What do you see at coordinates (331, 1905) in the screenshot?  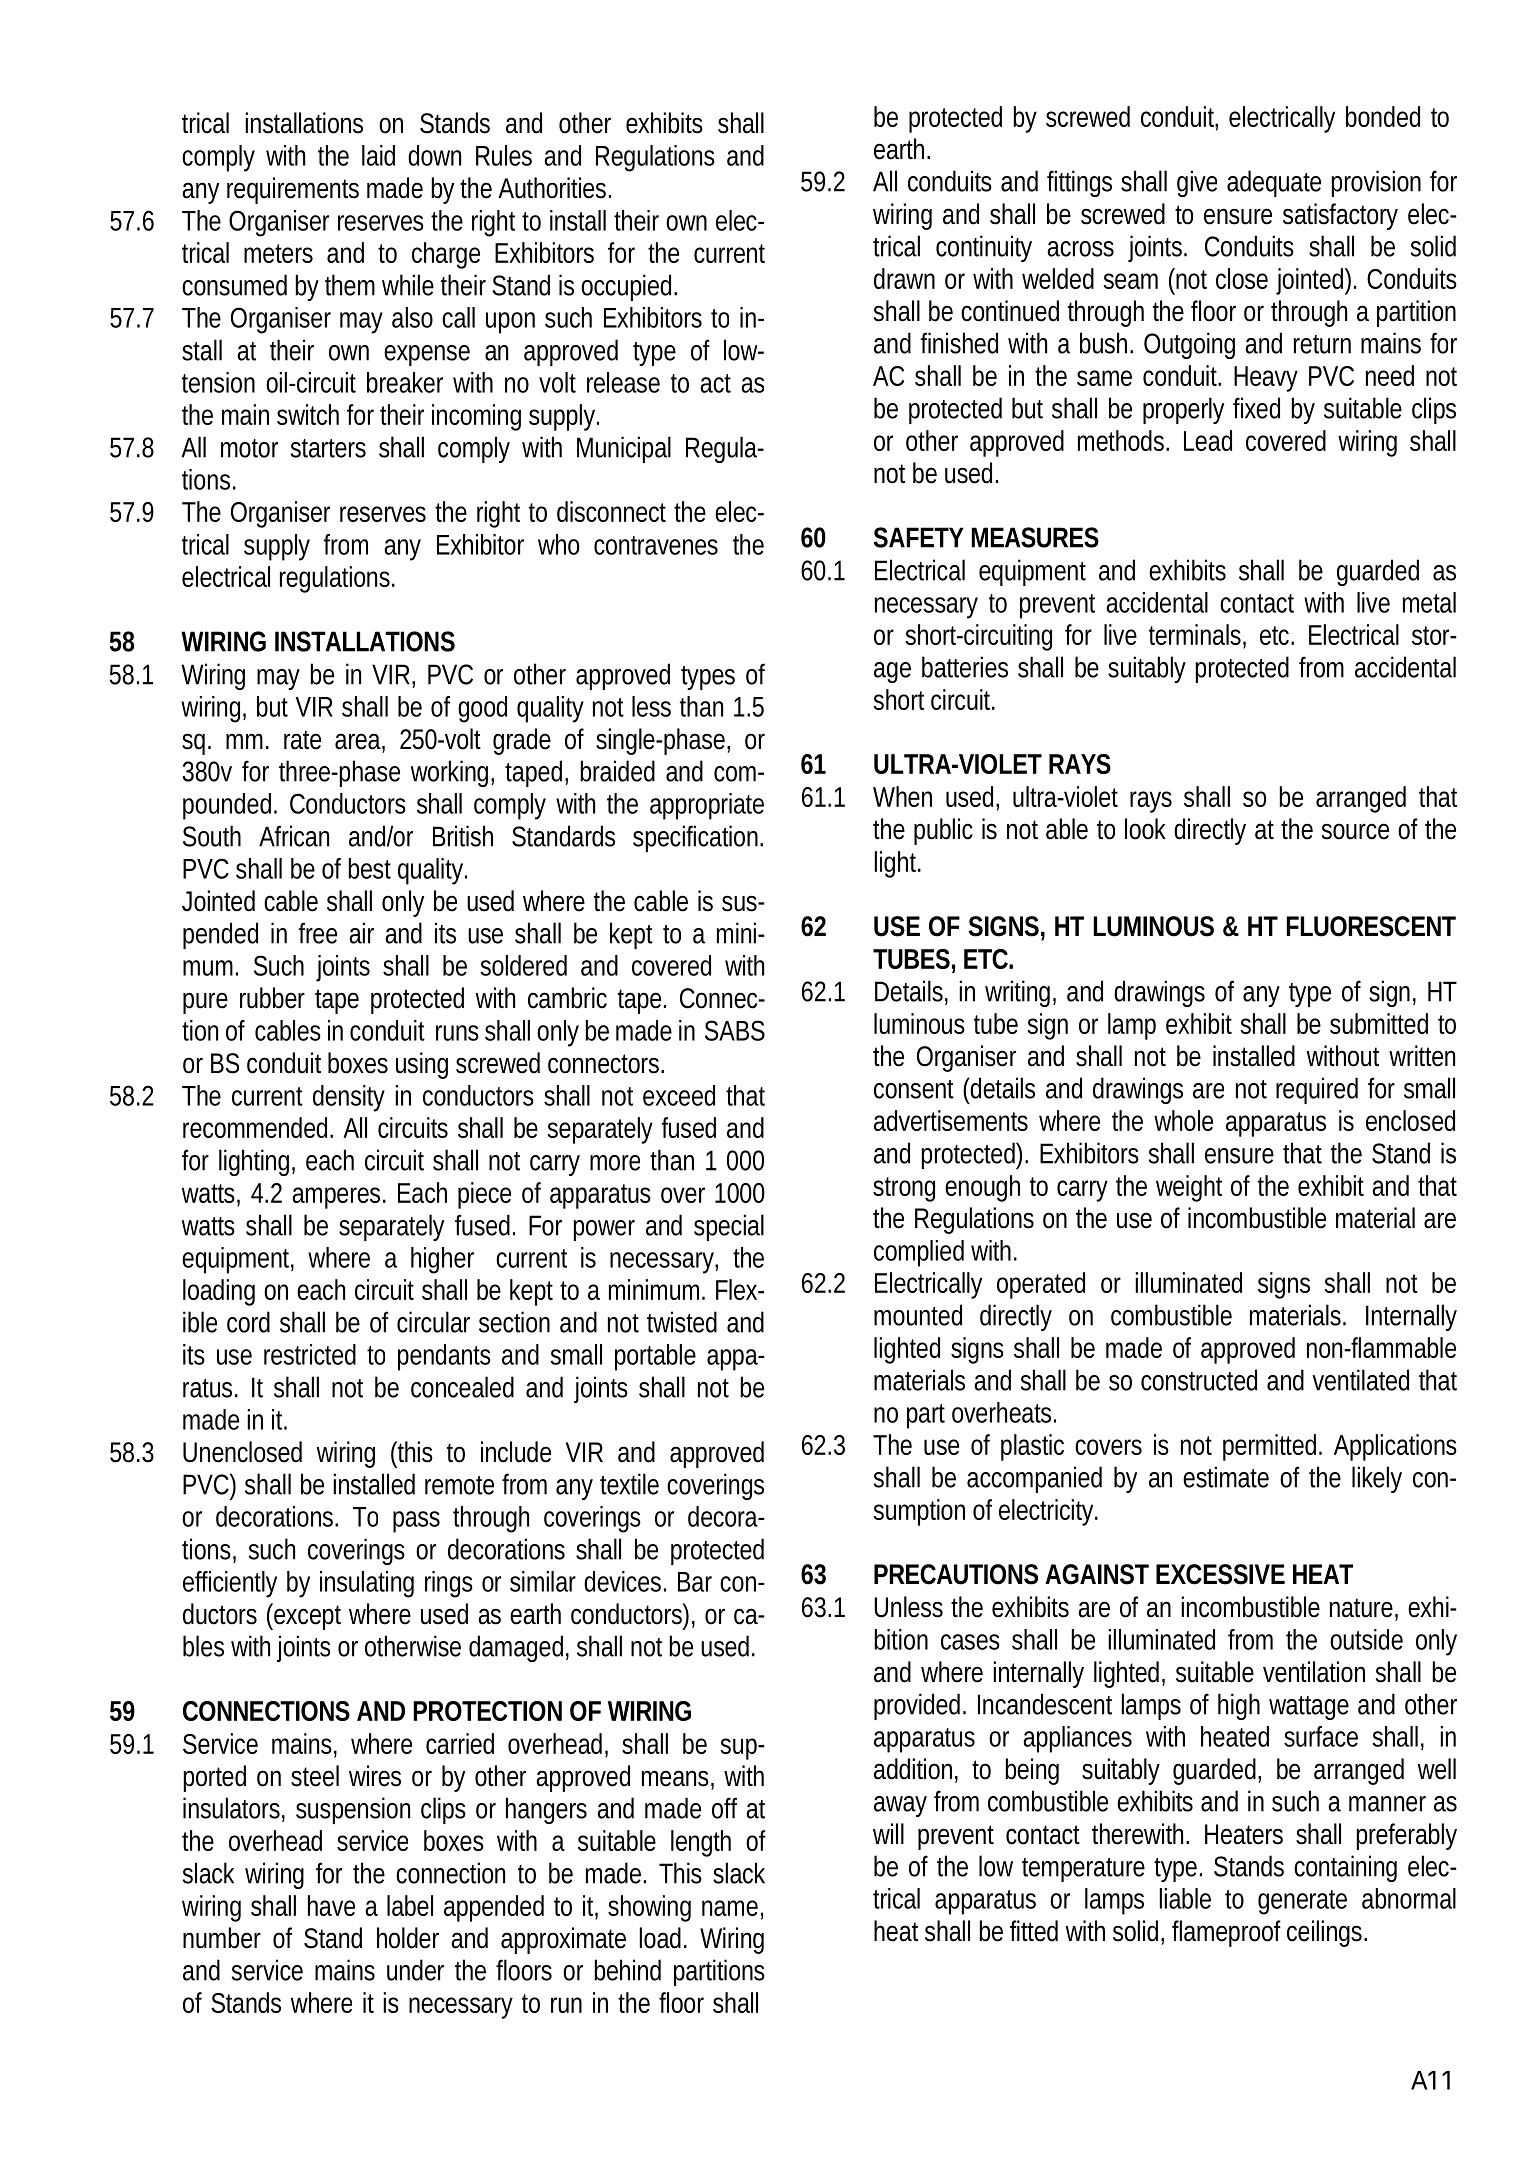 I see `have` at bounding box center [331, 1905].
